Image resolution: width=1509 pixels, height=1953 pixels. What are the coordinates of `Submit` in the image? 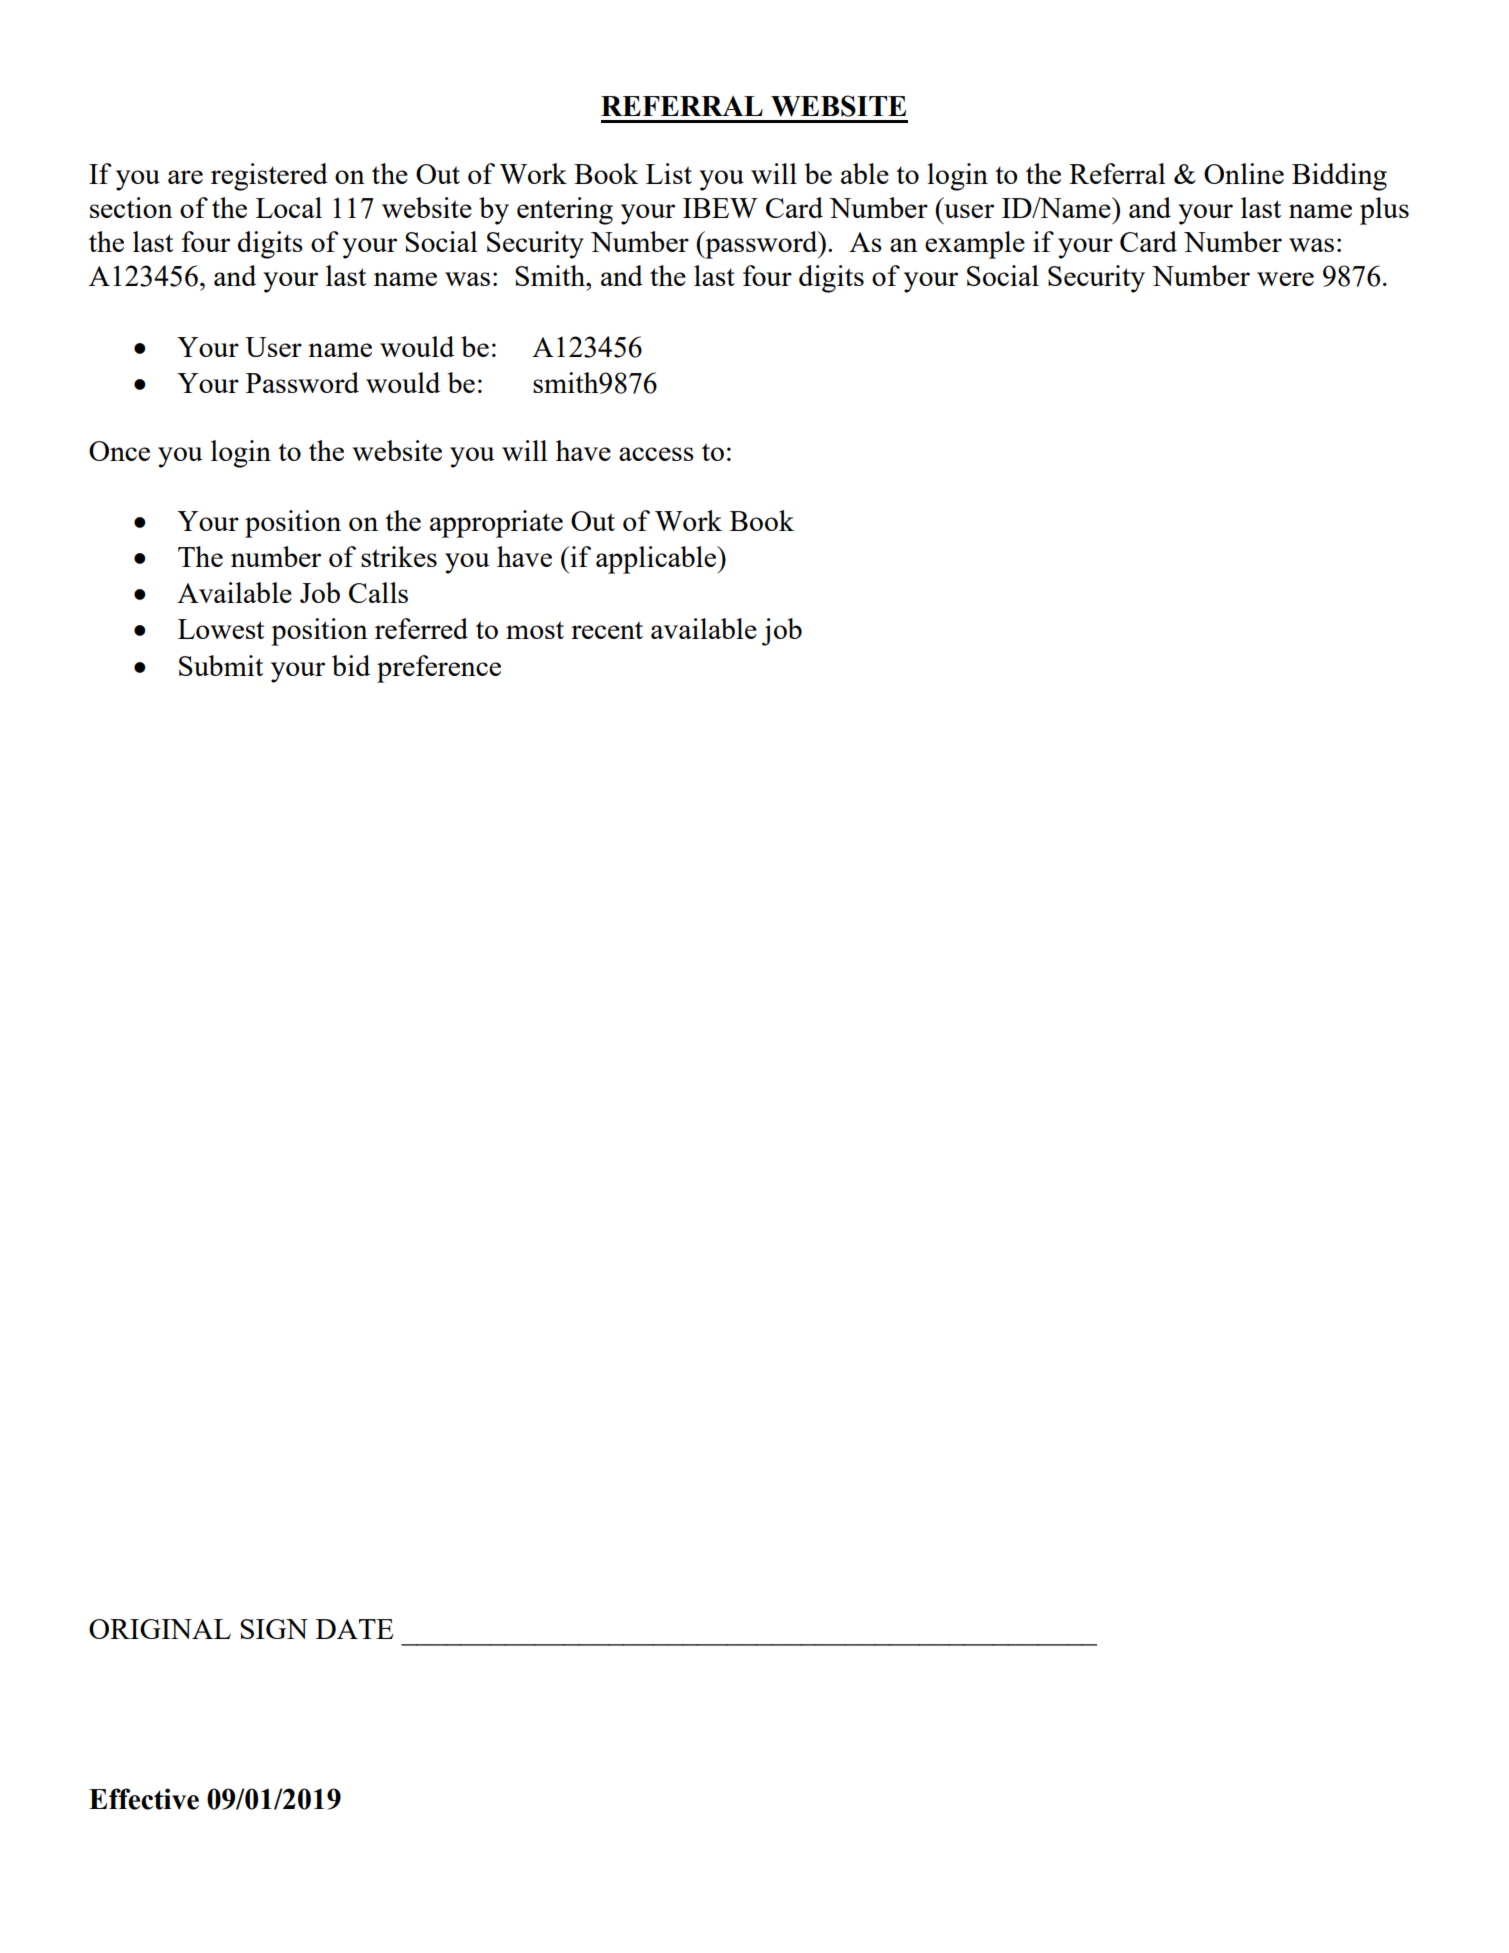 It's located at (221, 665).
